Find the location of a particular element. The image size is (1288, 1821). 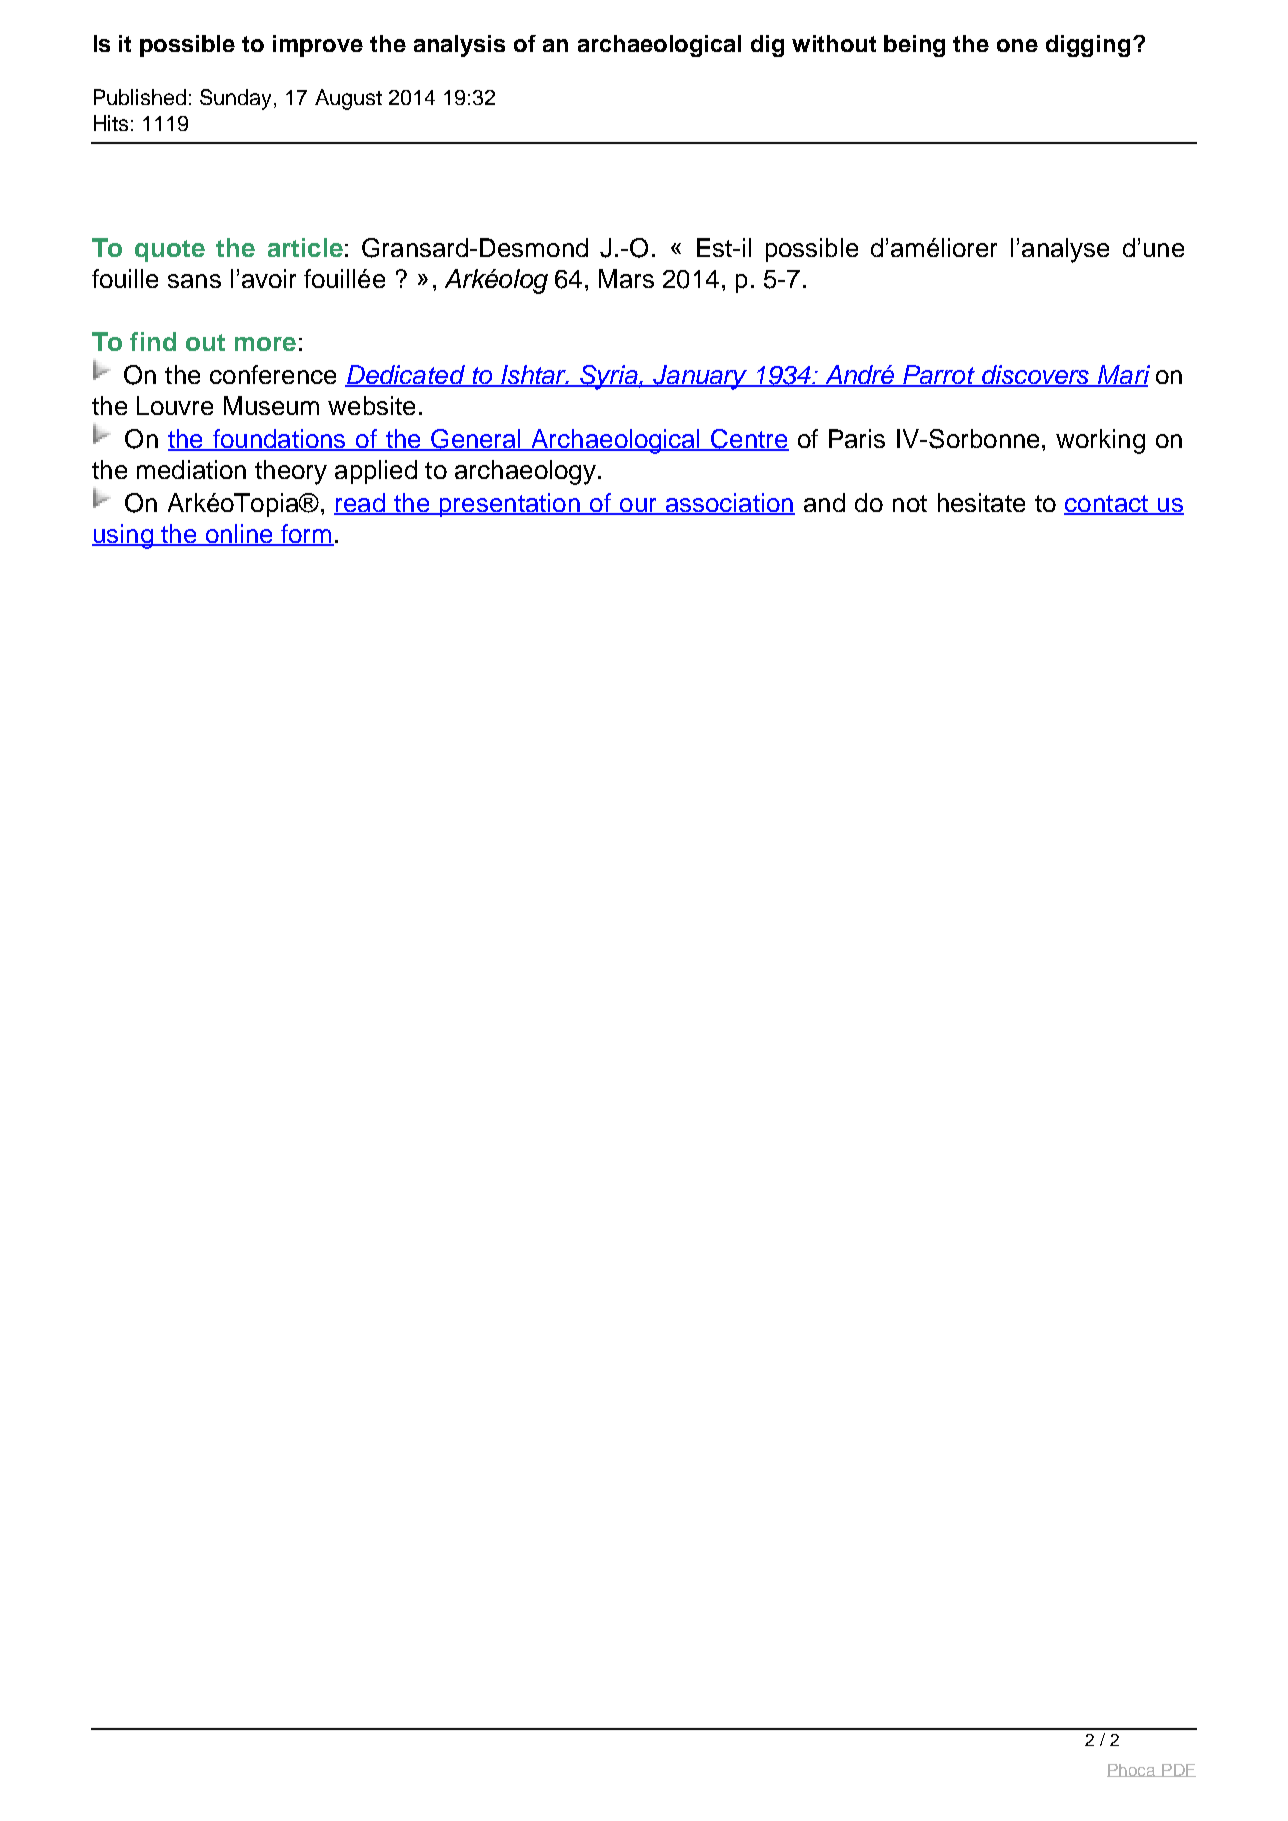

analysis is located at coordinates (459, 46).
